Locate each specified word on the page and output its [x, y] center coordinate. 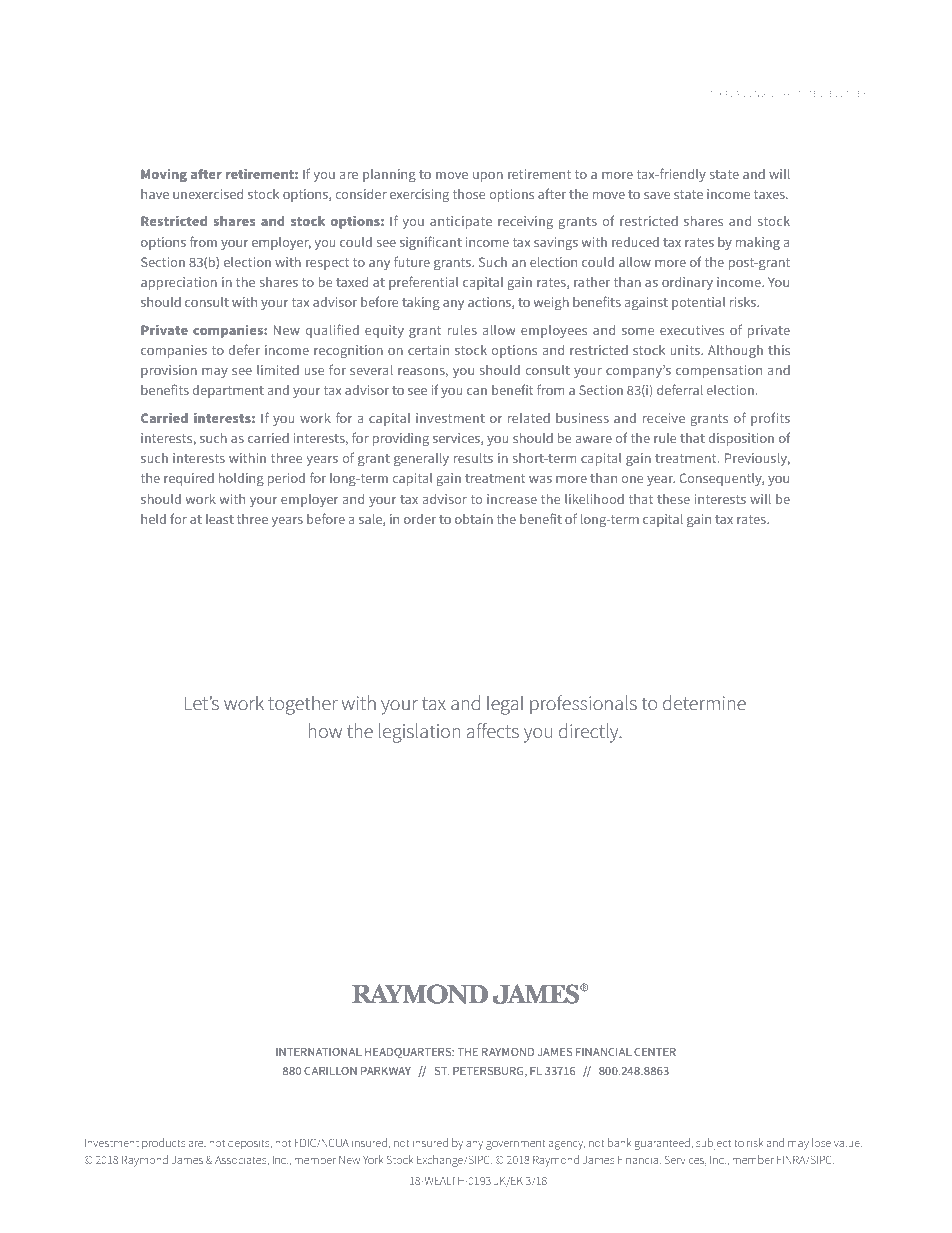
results [473, 458]
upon [488, 177]
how [325, 730]
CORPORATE [794, 94]
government [516, 1144]
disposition [741, 439]
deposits [250, 1144]
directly [590, 733]
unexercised [208, 194]
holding [241, 479]
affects [493, 730]
